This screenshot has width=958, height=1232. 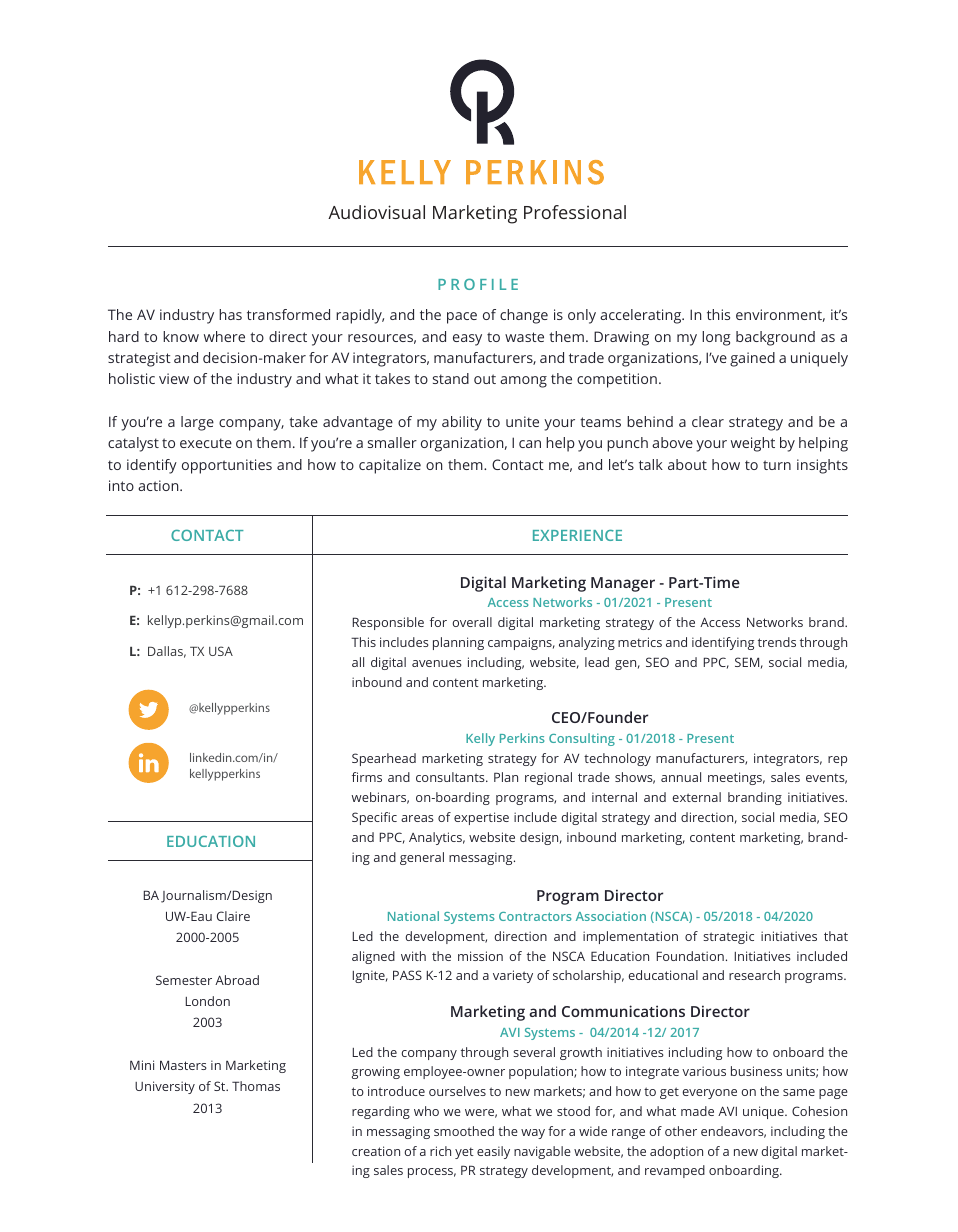 I want to click on has, so click(x=230, y=314).
